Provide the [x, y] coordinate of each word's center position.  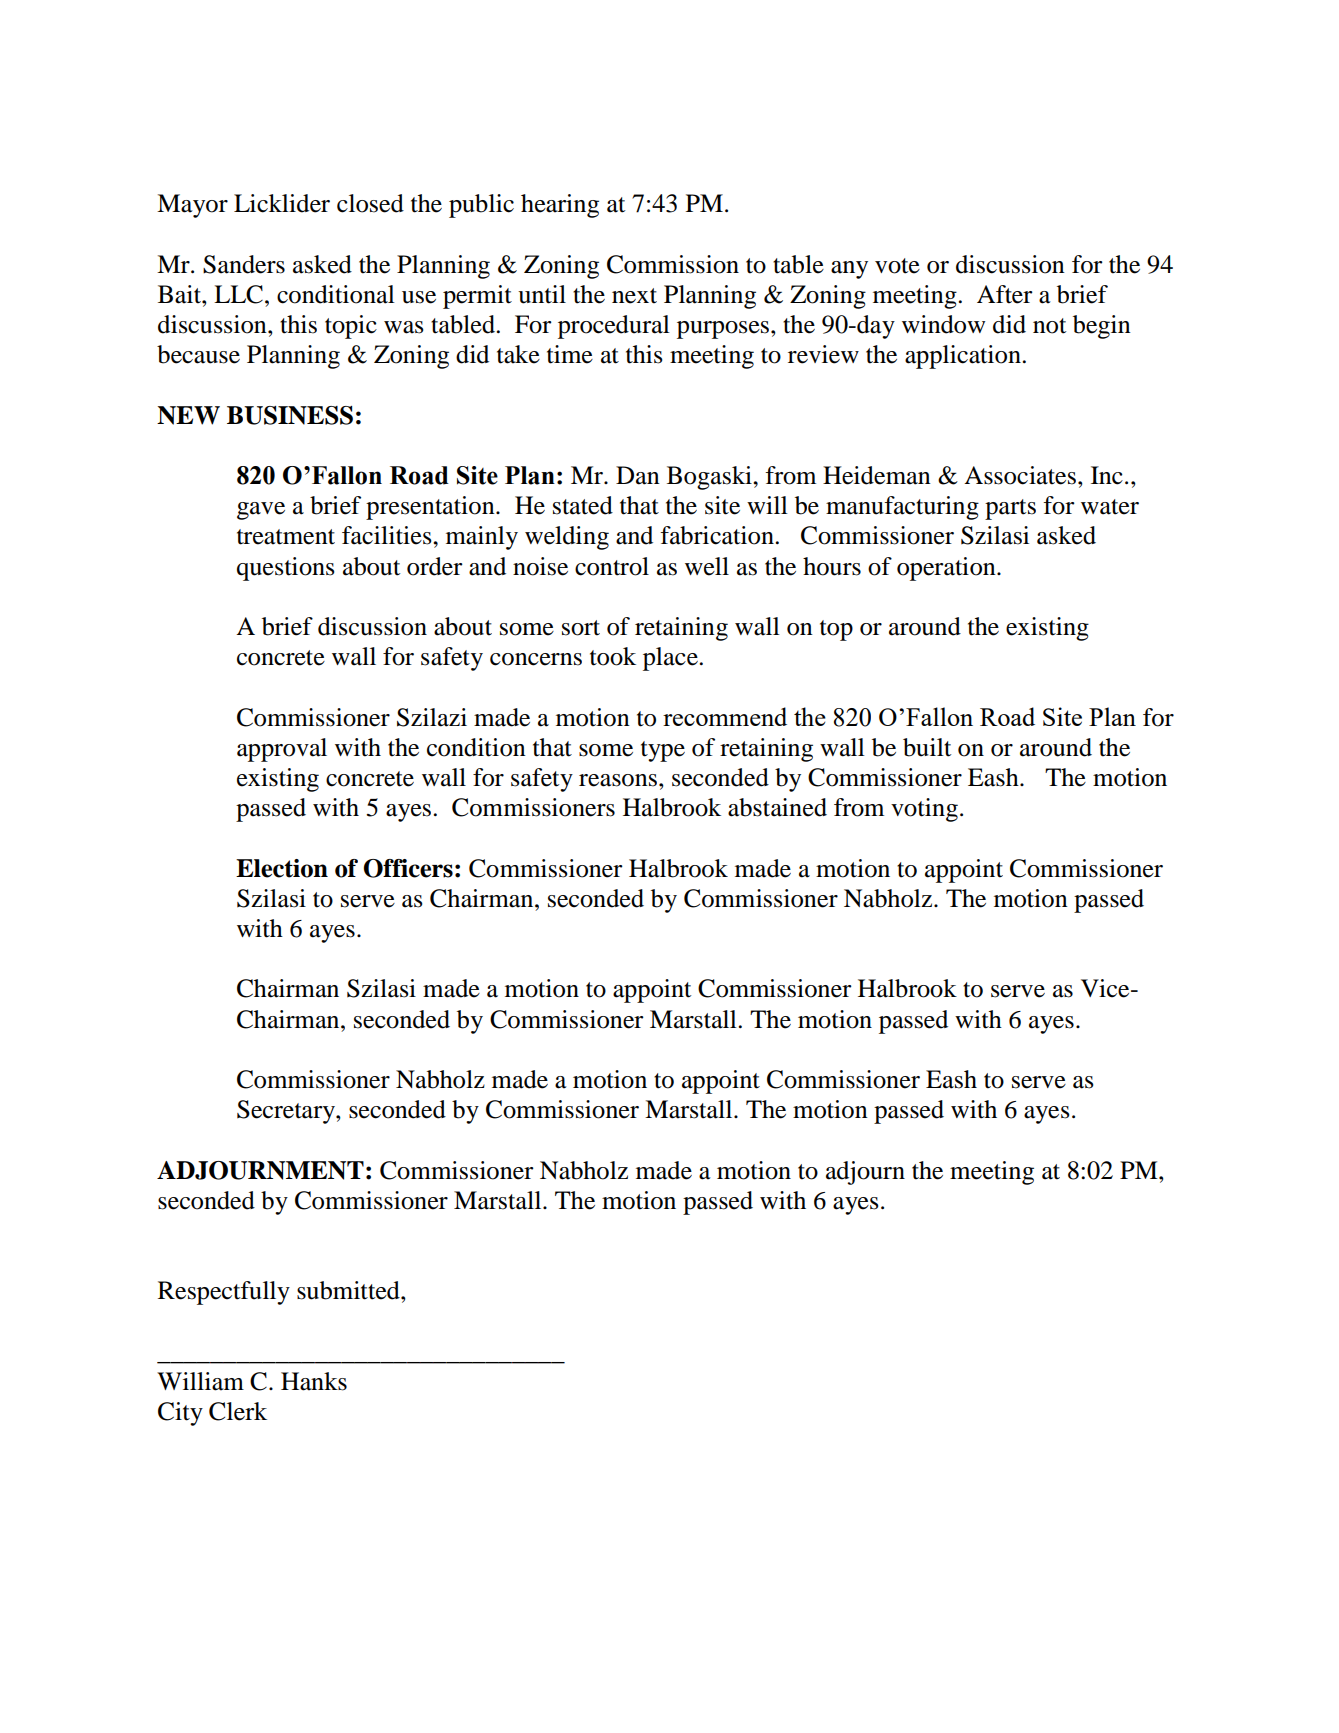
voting [924, 810]
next [634, 296]
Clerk [238, 1411]
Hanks [314, 1381]
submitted [349, 1290]
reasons [618, 780]
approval [282, 750]
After [1005, 294]
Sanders [244, 264]
